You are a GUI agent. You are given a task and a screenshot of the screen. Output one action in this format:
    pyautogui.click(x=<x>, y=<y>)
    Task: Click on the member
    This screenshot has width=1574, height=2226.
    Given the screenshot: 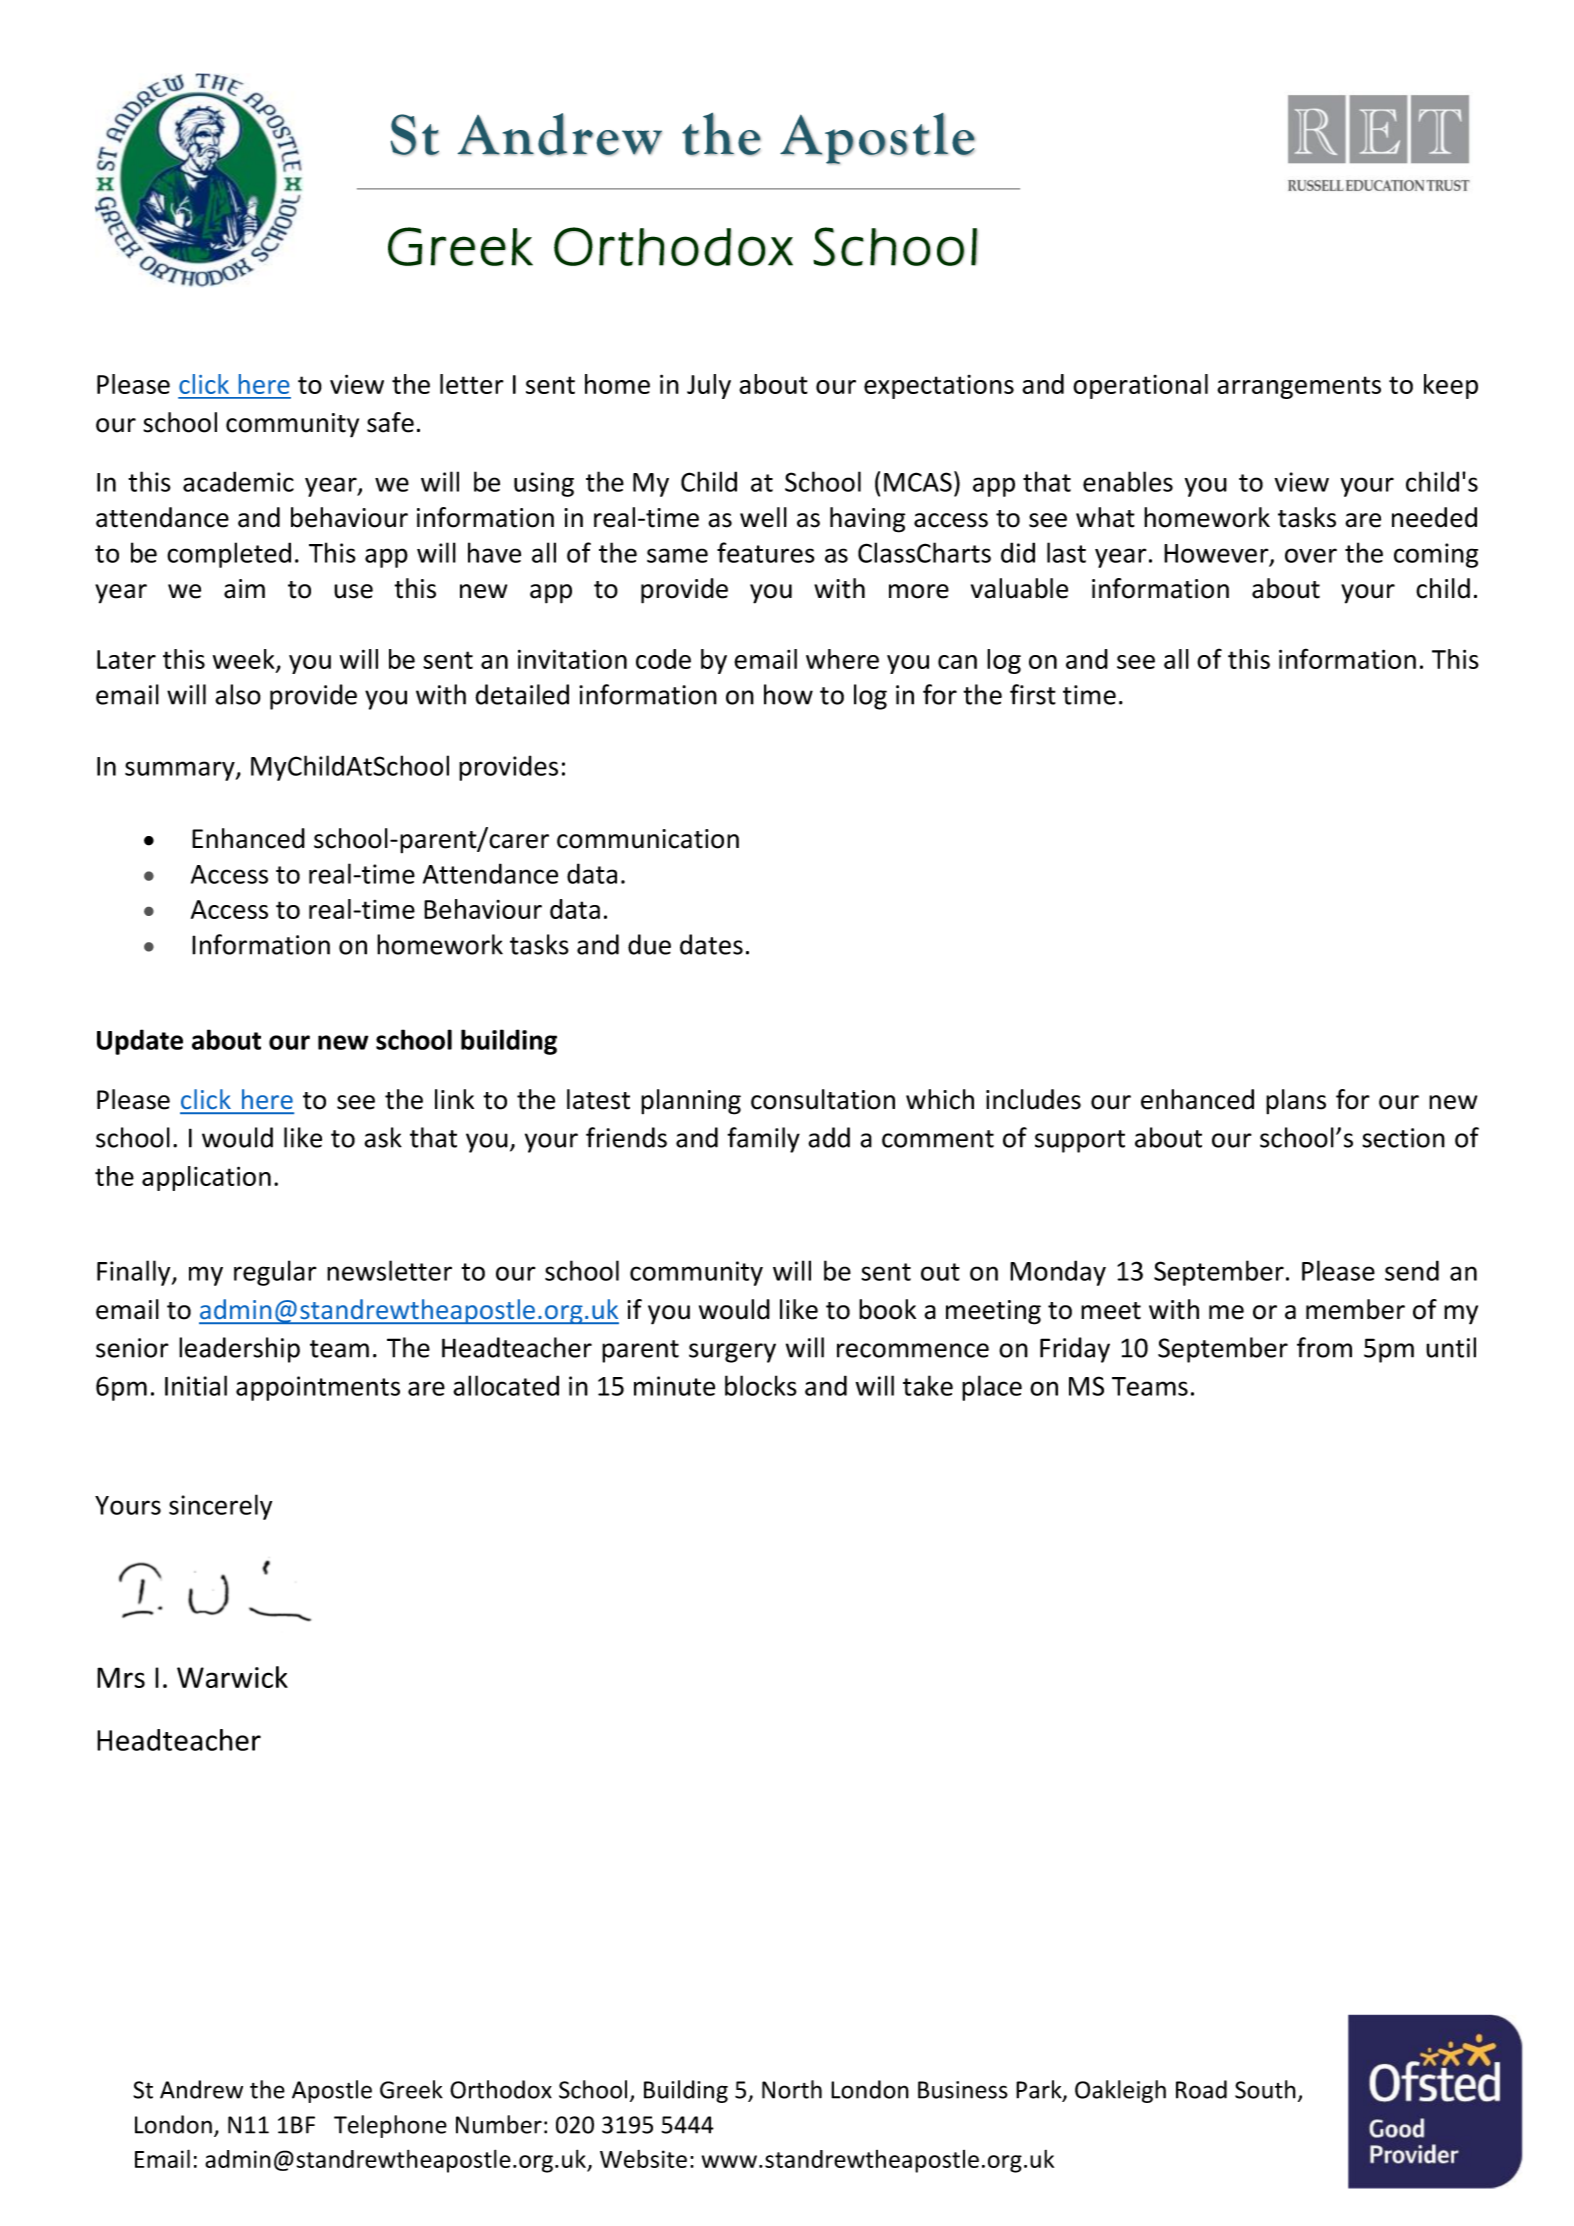 What is the action you would take?
    pyautogui.click(x=1355, y=1309)
